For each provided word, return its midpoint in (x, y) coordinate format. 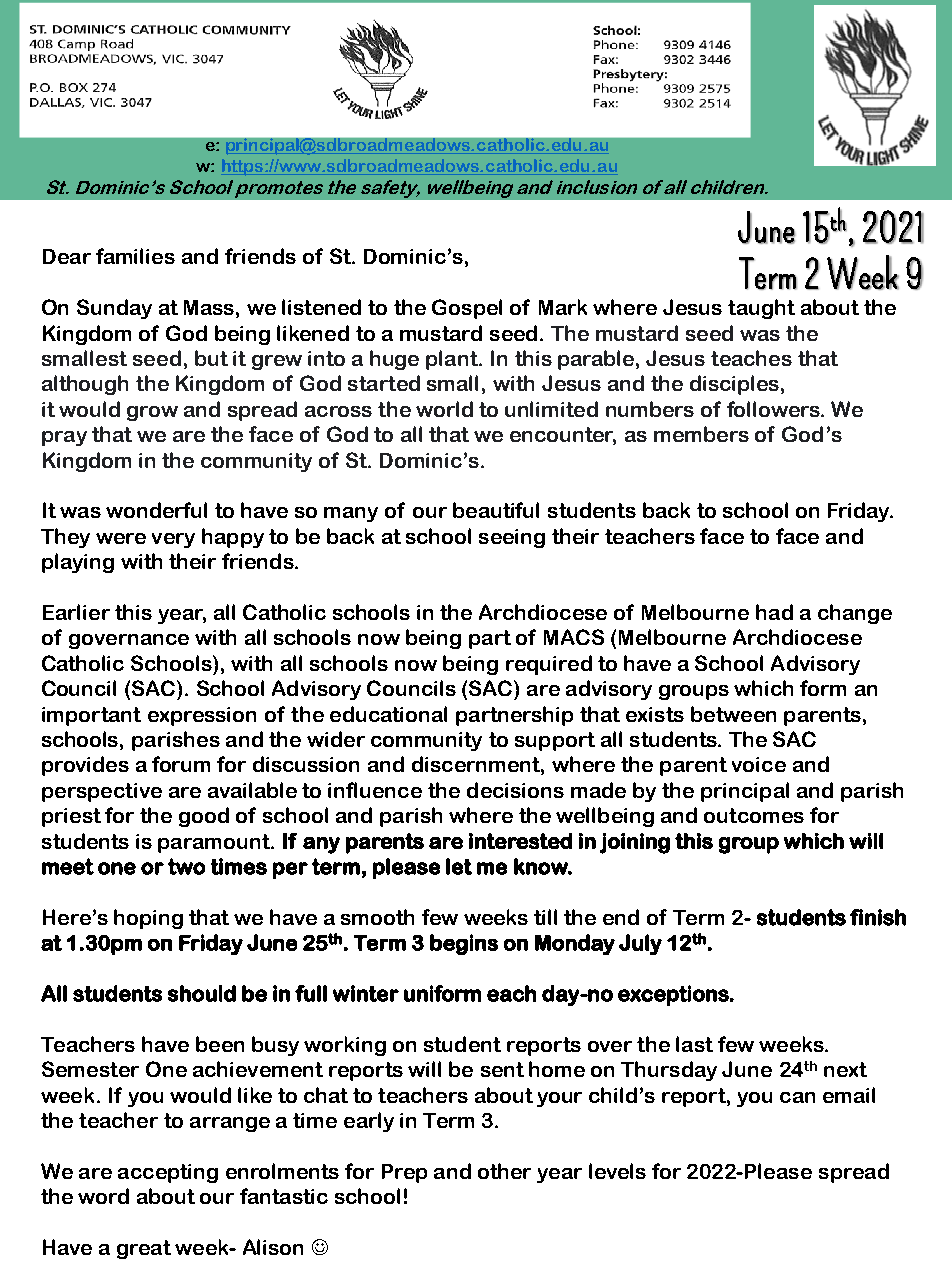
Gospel (467, 309)
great (144, 1249)
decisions (515, 790)
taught (761, 309)
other (504, 1171)
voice (759, 764)
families (135, 256)
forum (181, 764)
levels (617, 1171)
